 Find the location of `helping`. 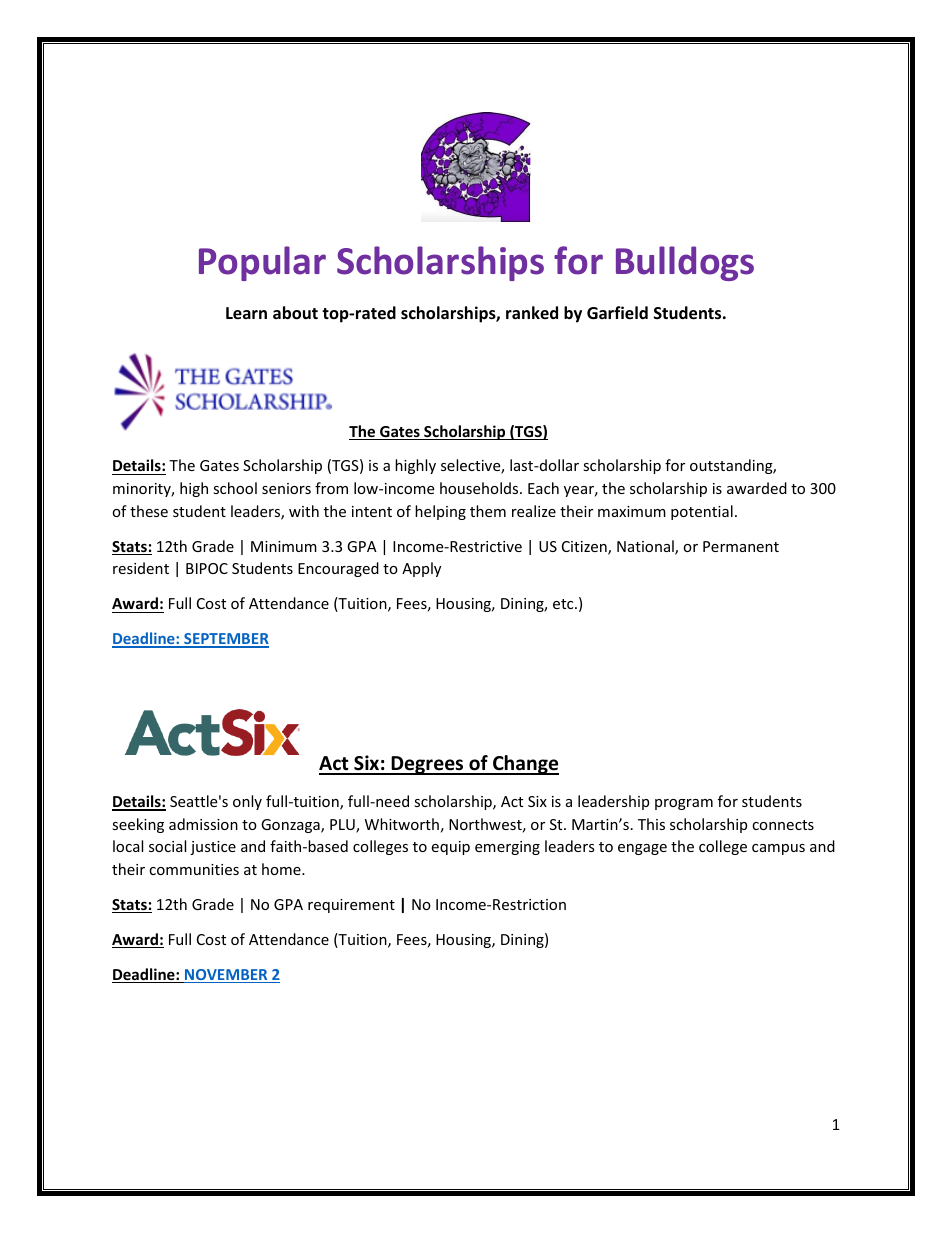

helping is located at coordinates (440, 512).
